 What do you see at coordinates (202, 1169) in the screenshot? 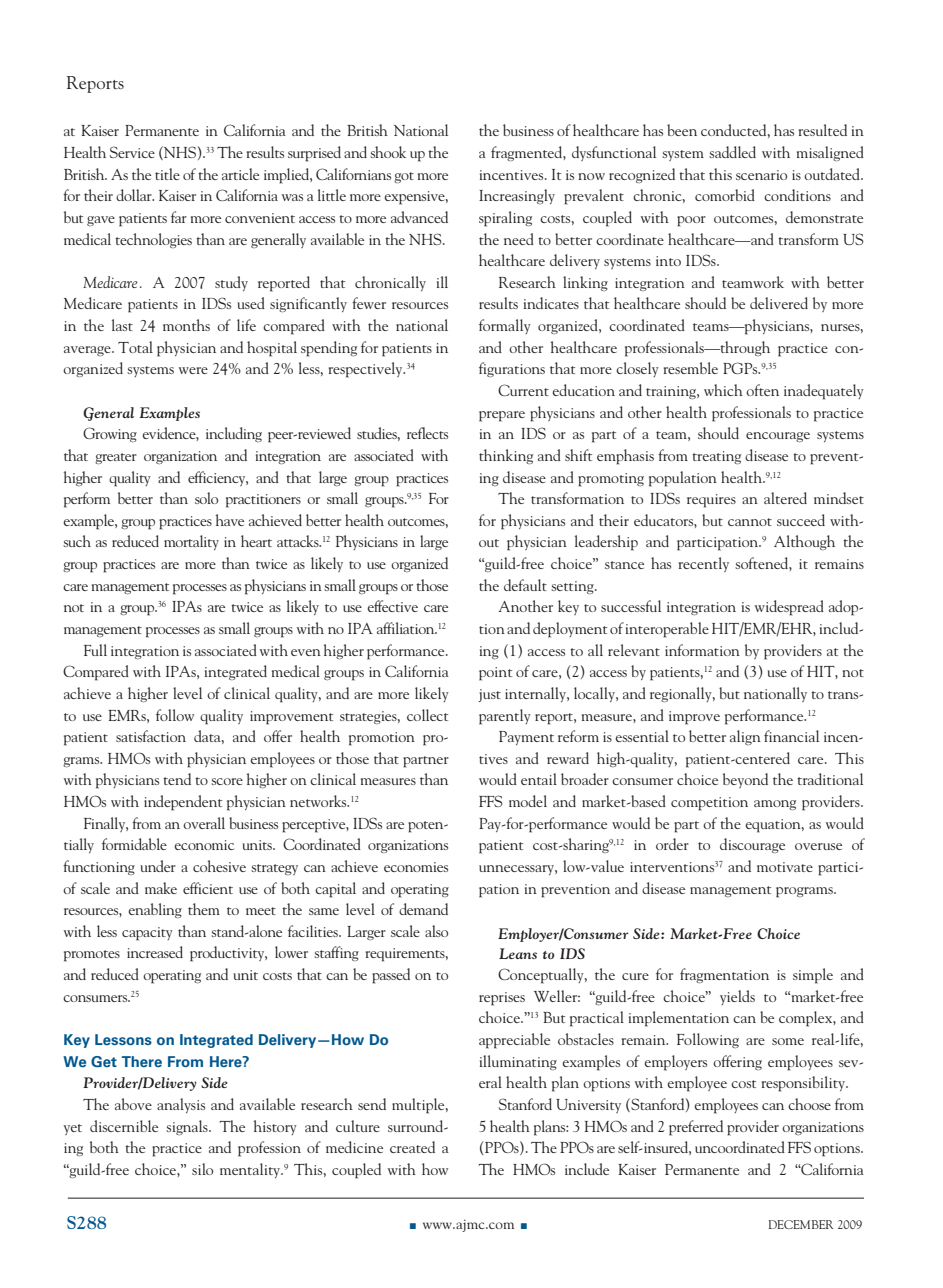
I see `silo` at bounding box center [202, 1169].
